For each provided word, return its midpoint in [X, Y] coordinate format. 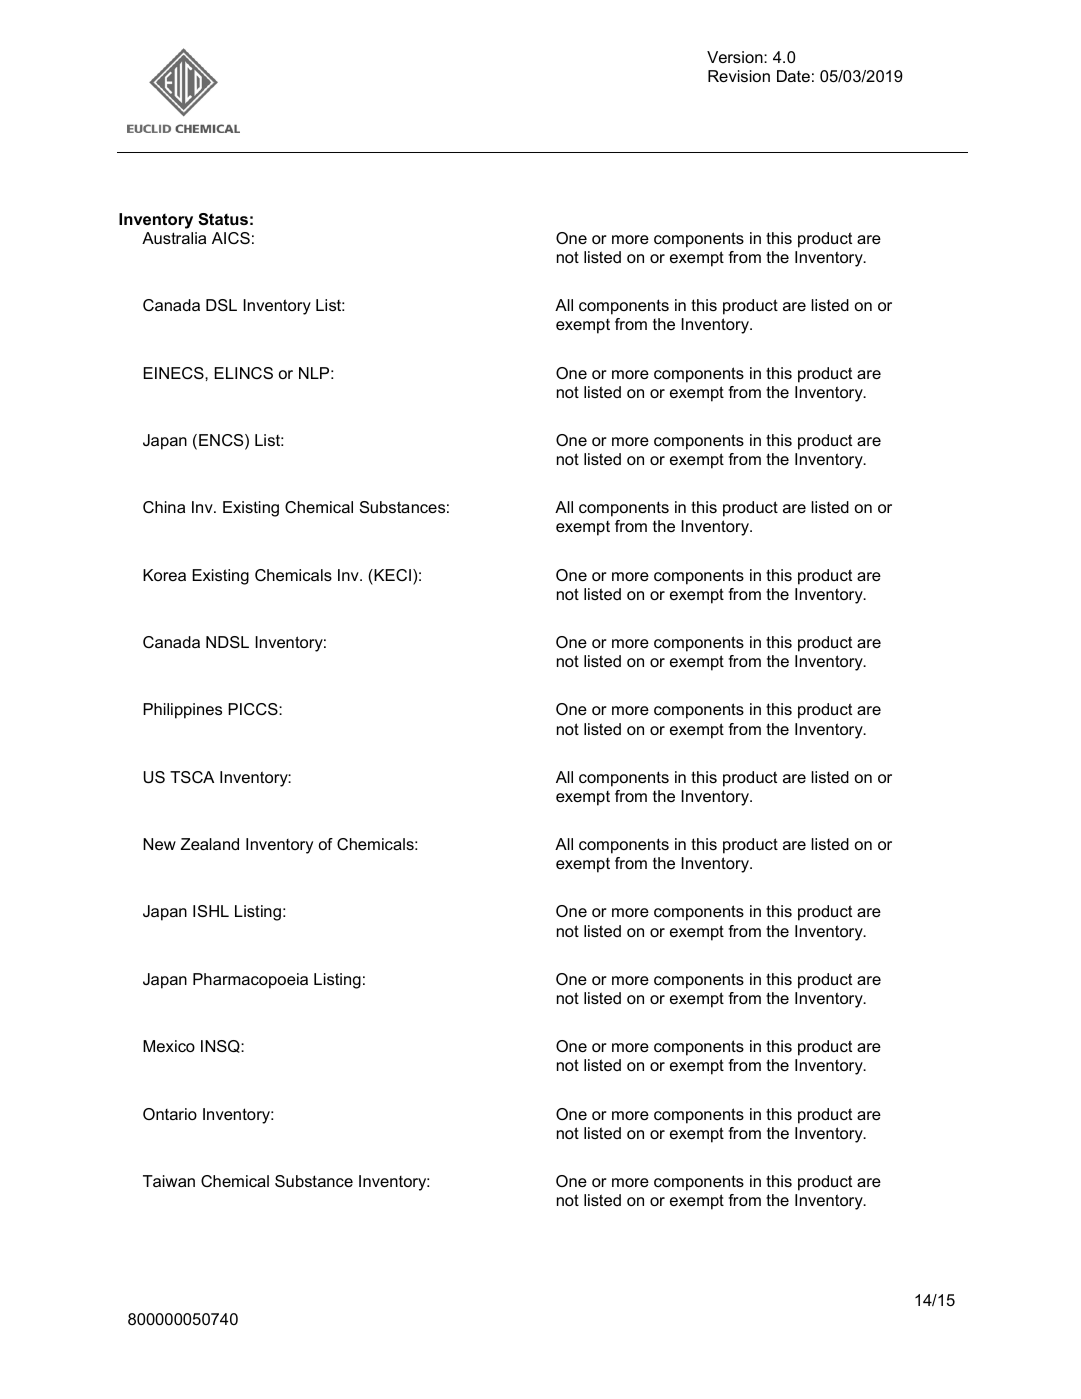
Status [223, 219]
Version [736, 57]
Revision [739, 76]
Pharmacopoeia [250, 981]
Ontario [170, 1114]
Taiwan [169, 1181]
